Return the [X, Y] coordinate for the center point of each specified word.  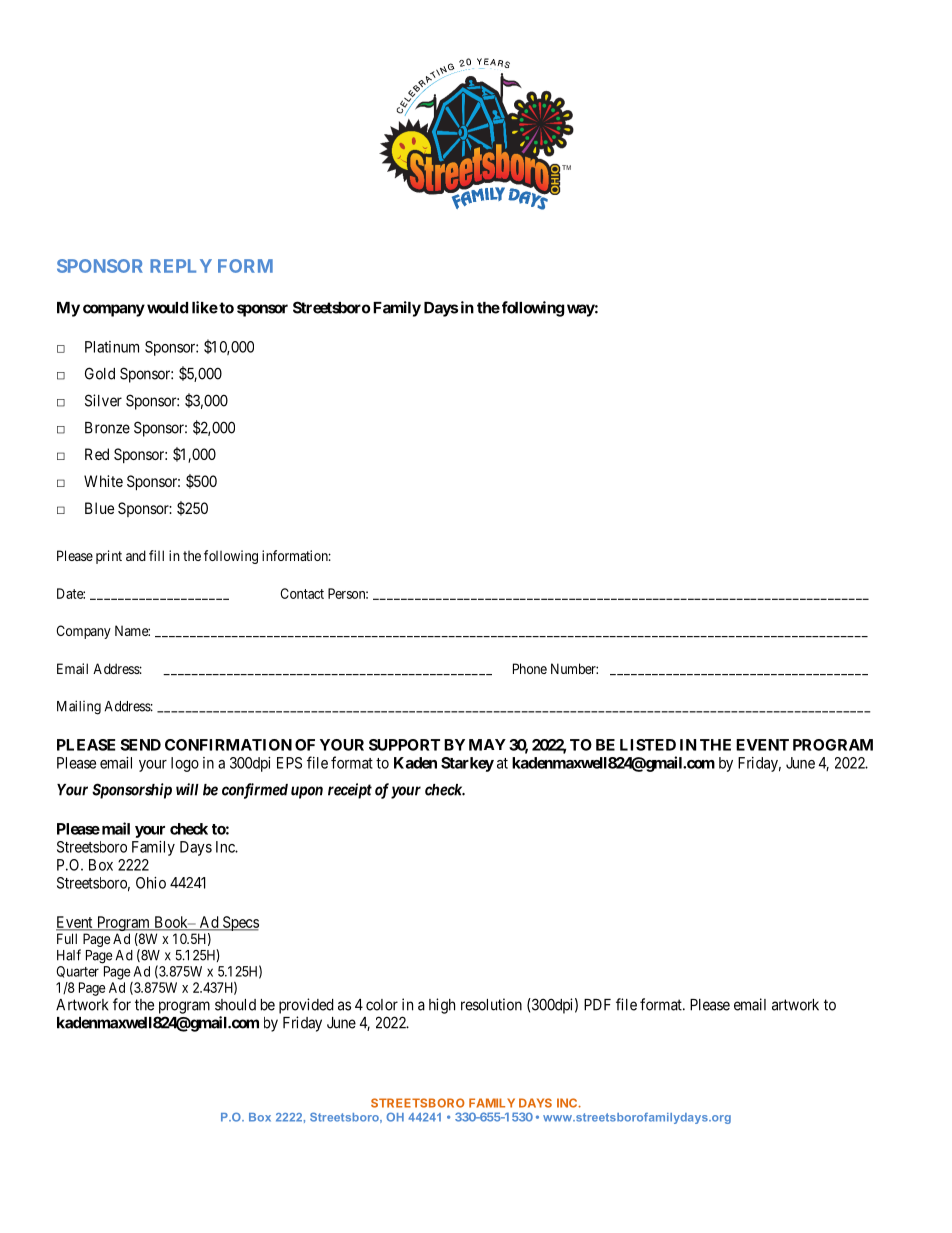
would [167, 308]
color [382, 1005]
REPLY [181, 266]
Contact [302, 593]
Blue [99, 508]
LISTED [648, 745]
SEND [140, 745]
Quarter [77, 972]
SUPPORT [404, 745]
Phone [530, 668]
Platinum [112, 347]
